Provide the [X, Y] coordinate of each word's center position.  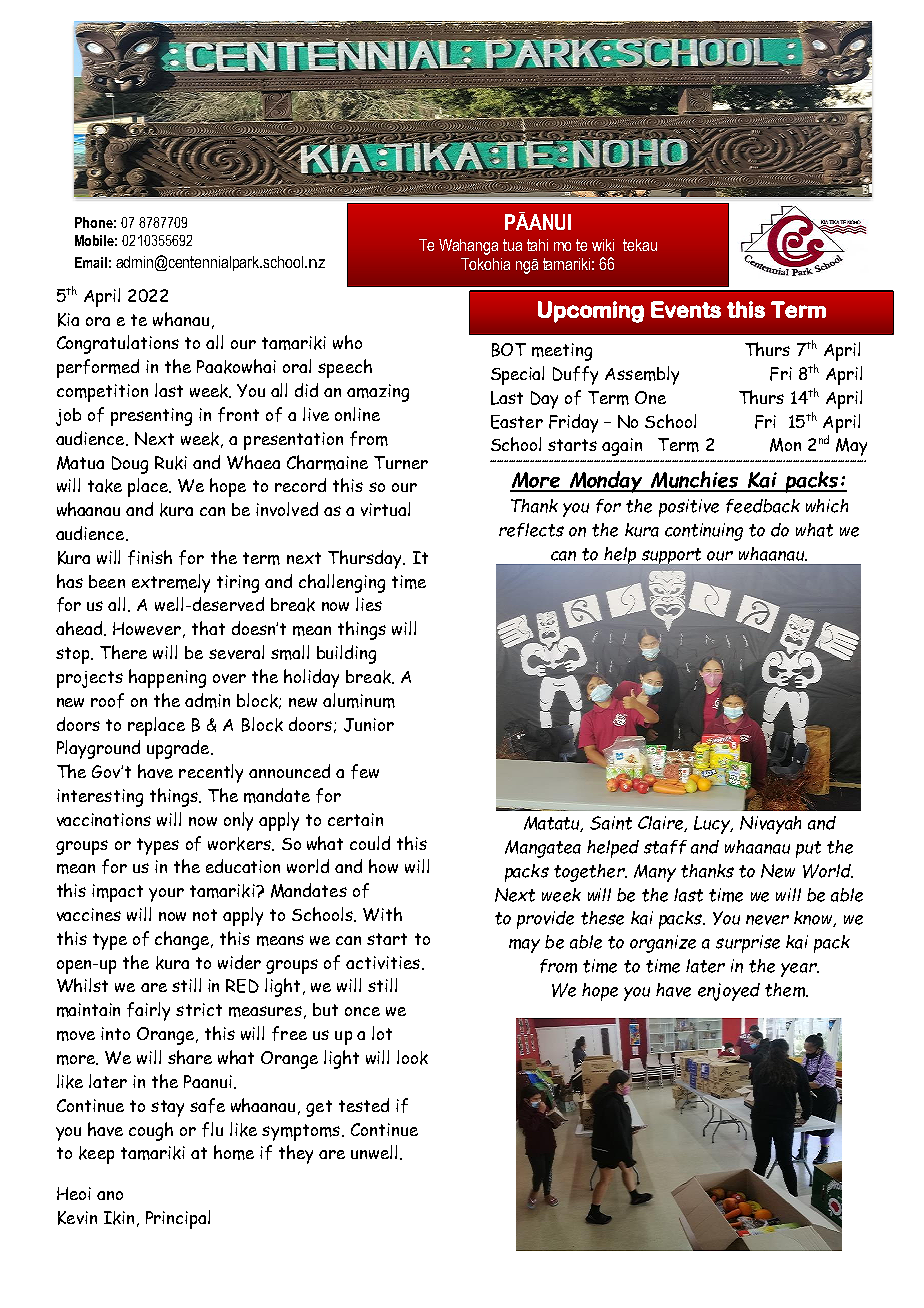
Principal [178, 1219]
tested [364, 1105]
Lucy [713, 825]
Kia [68, 320]
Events [686, 309]
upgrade [179, 749]
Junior [369, 725]
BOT [509, 350]
